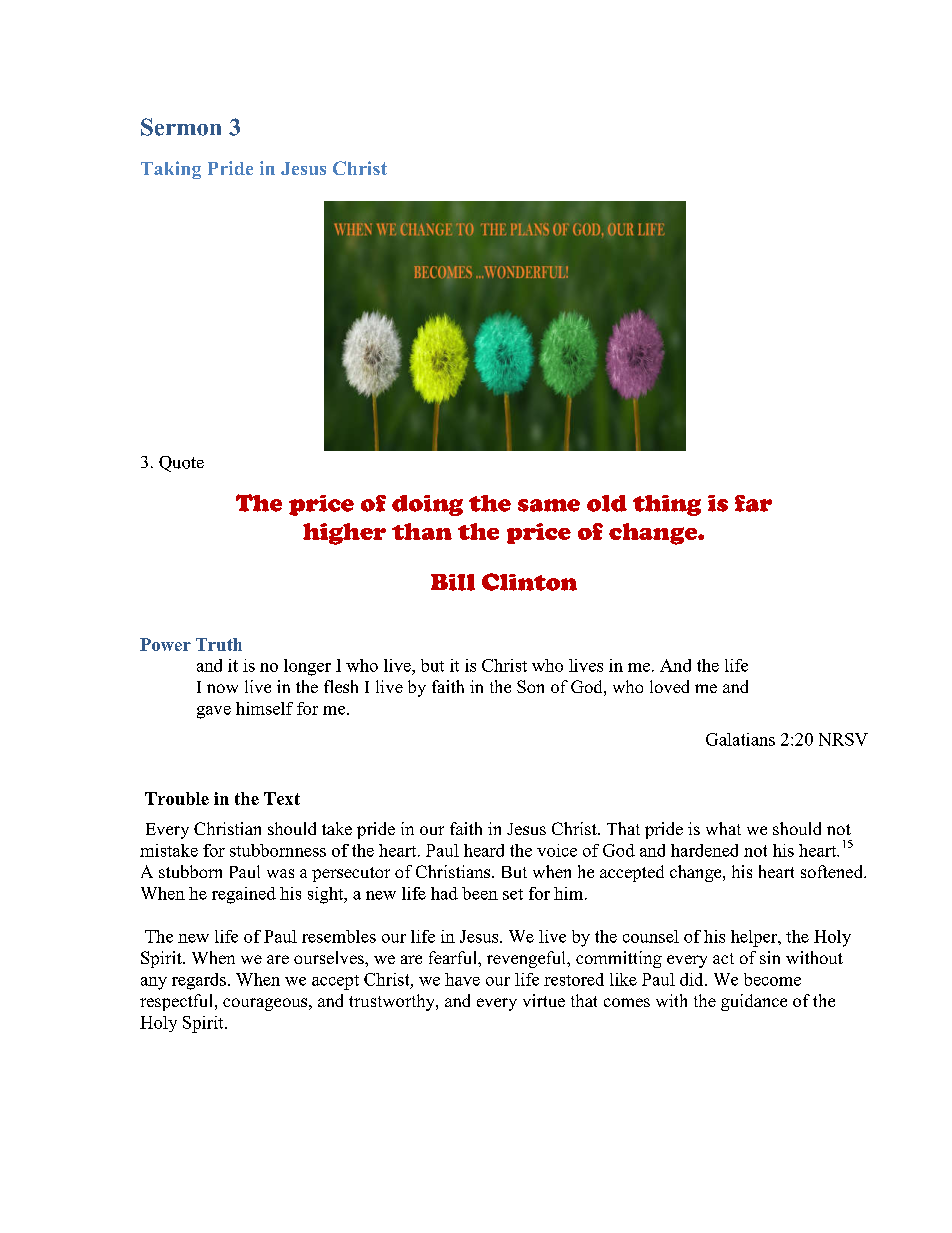 The height and width of the screenshot is (1233, 952). What do you see at coordinates (181, 127) in the screenshot?
I see `Sermon` at bounding box center [181, 127].
